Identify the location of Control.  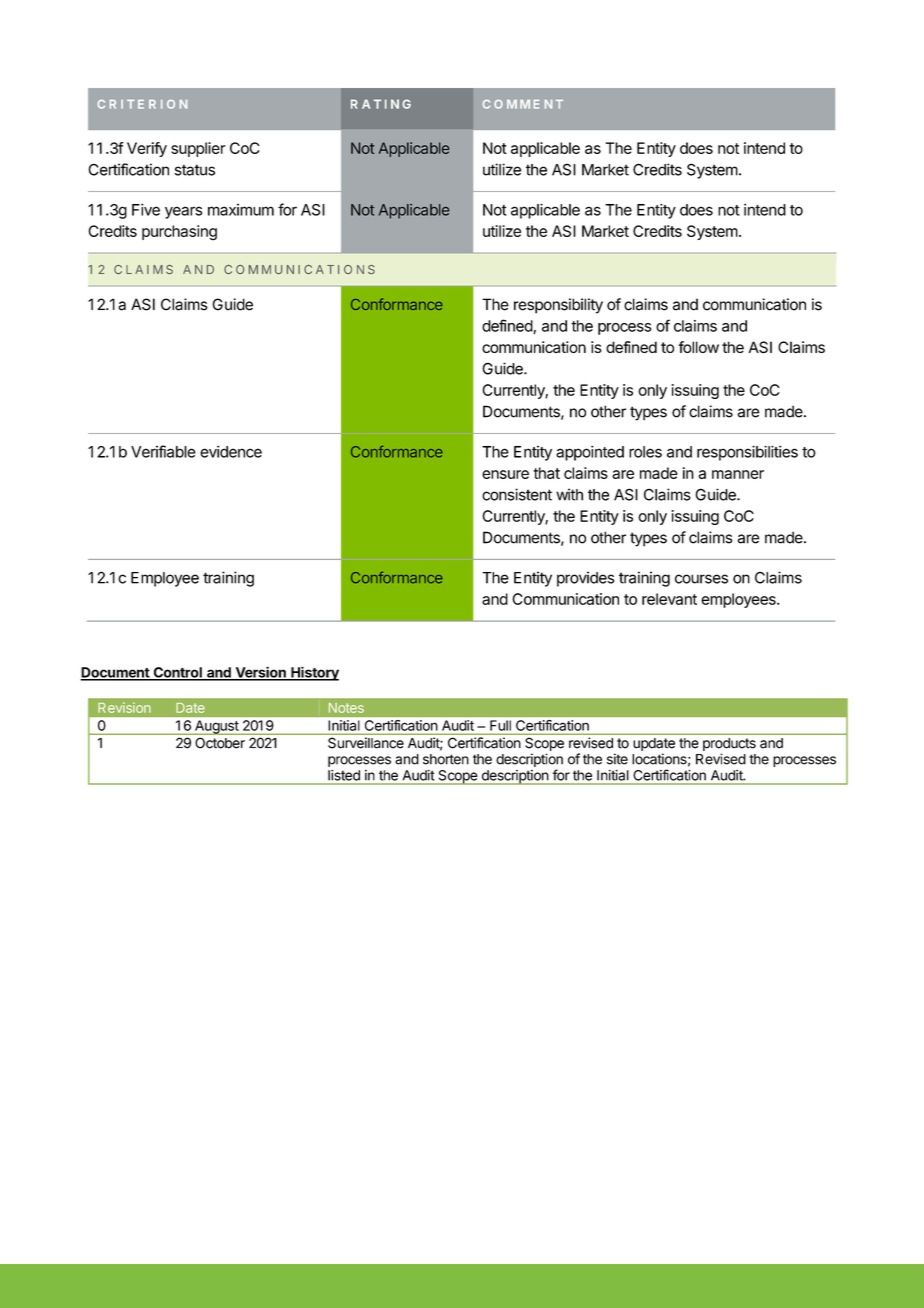
(177, 673).
